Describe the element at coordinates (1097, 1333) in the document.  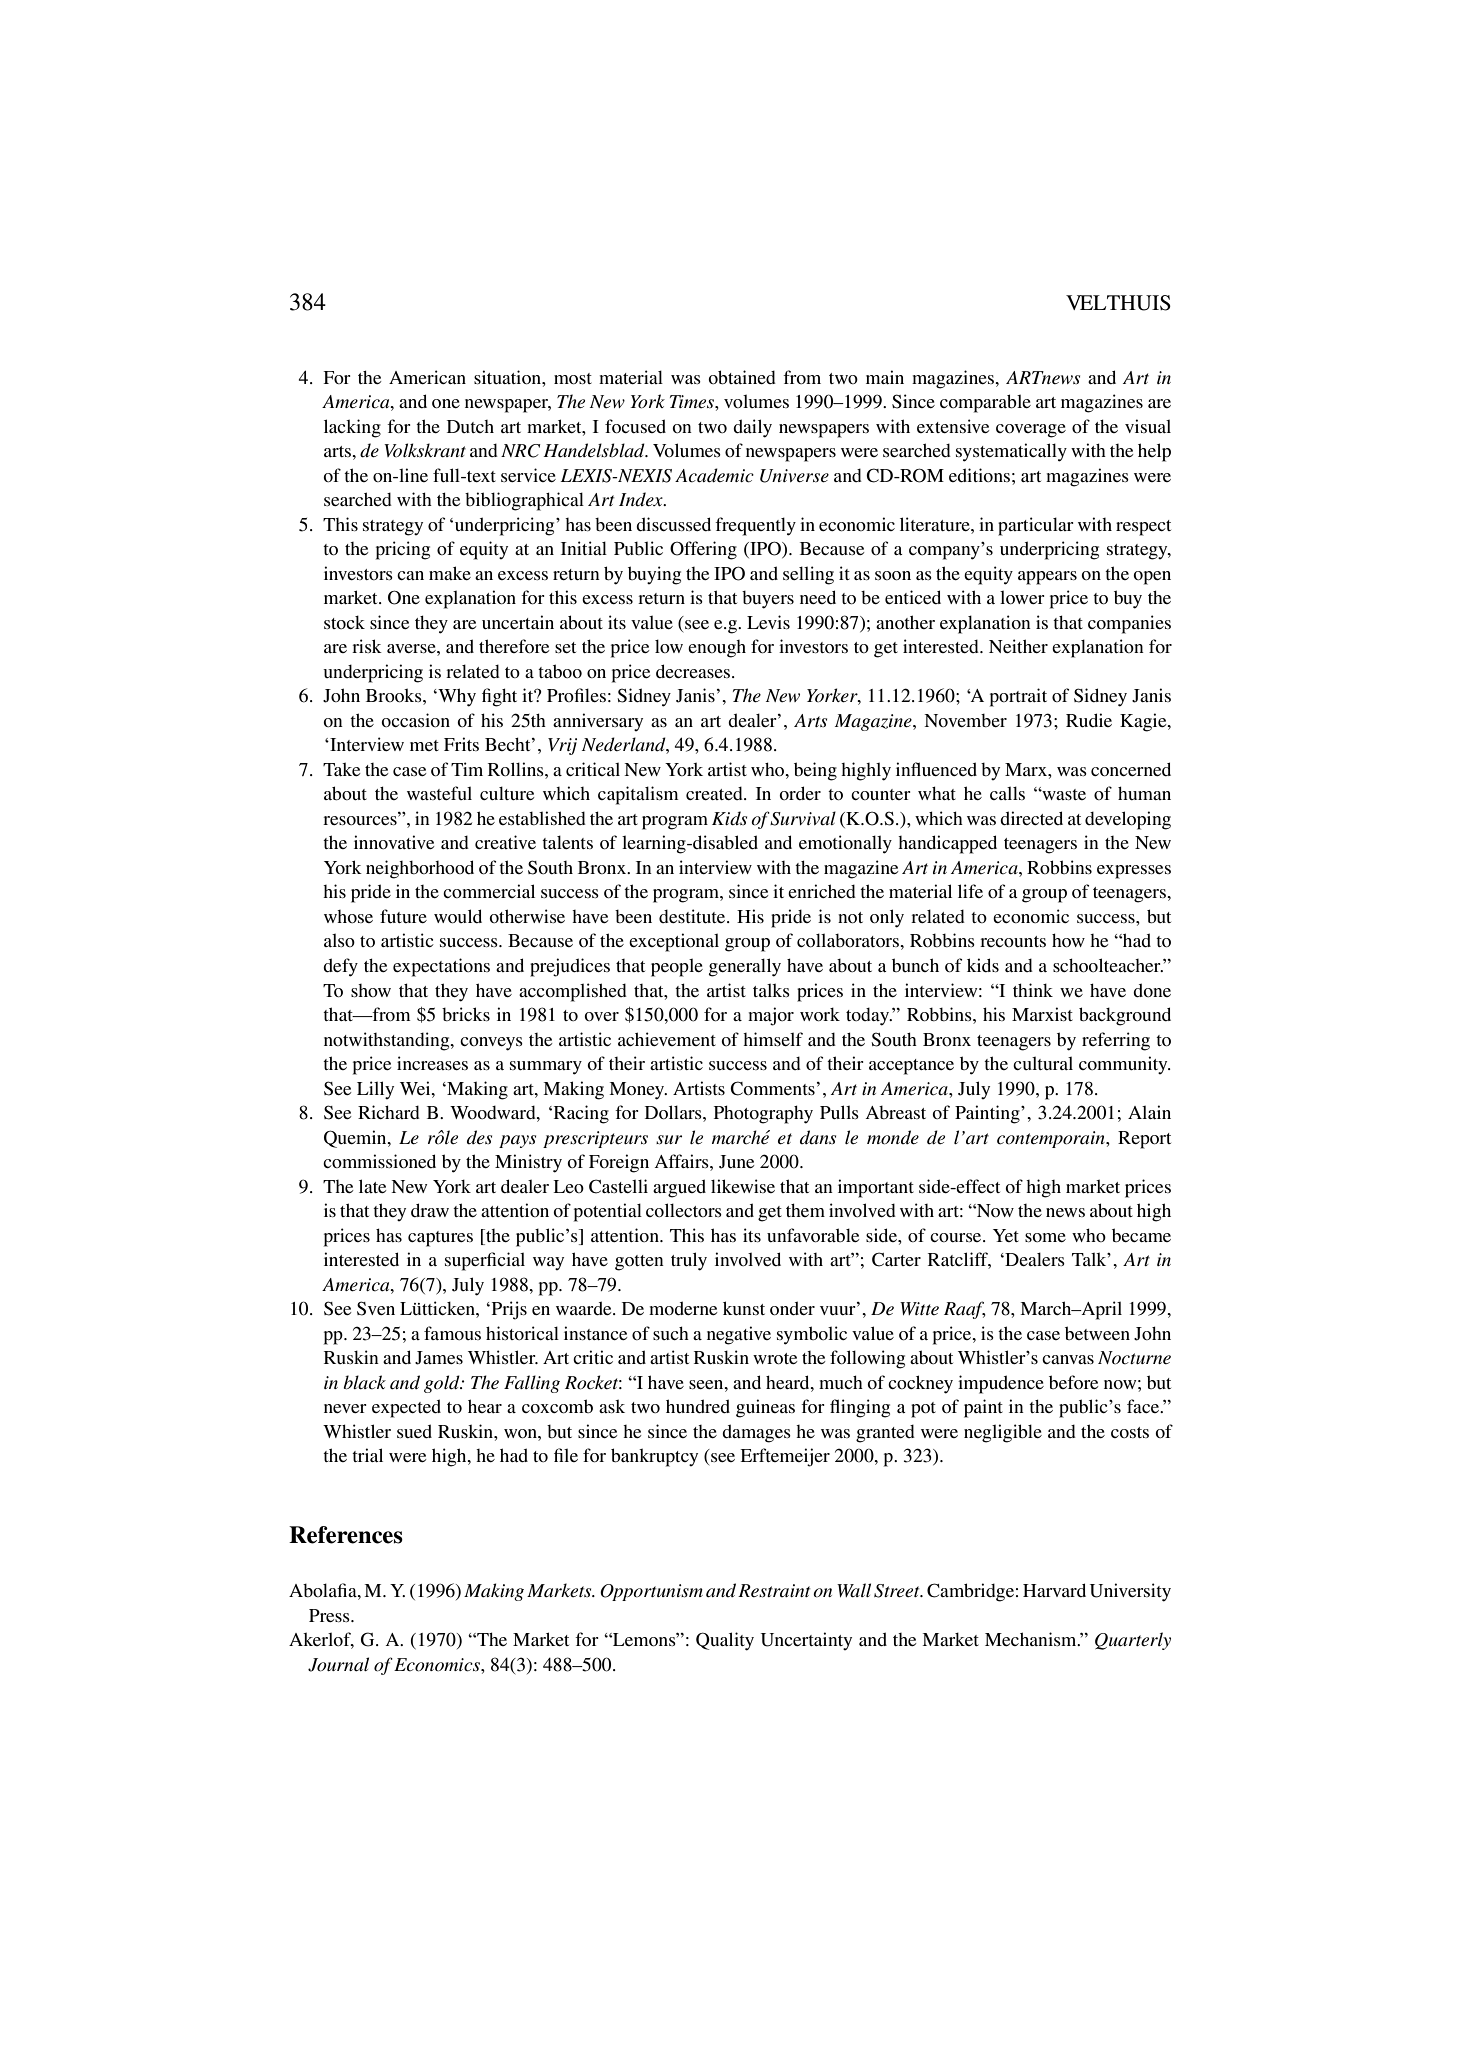
I see `between` at that location.
